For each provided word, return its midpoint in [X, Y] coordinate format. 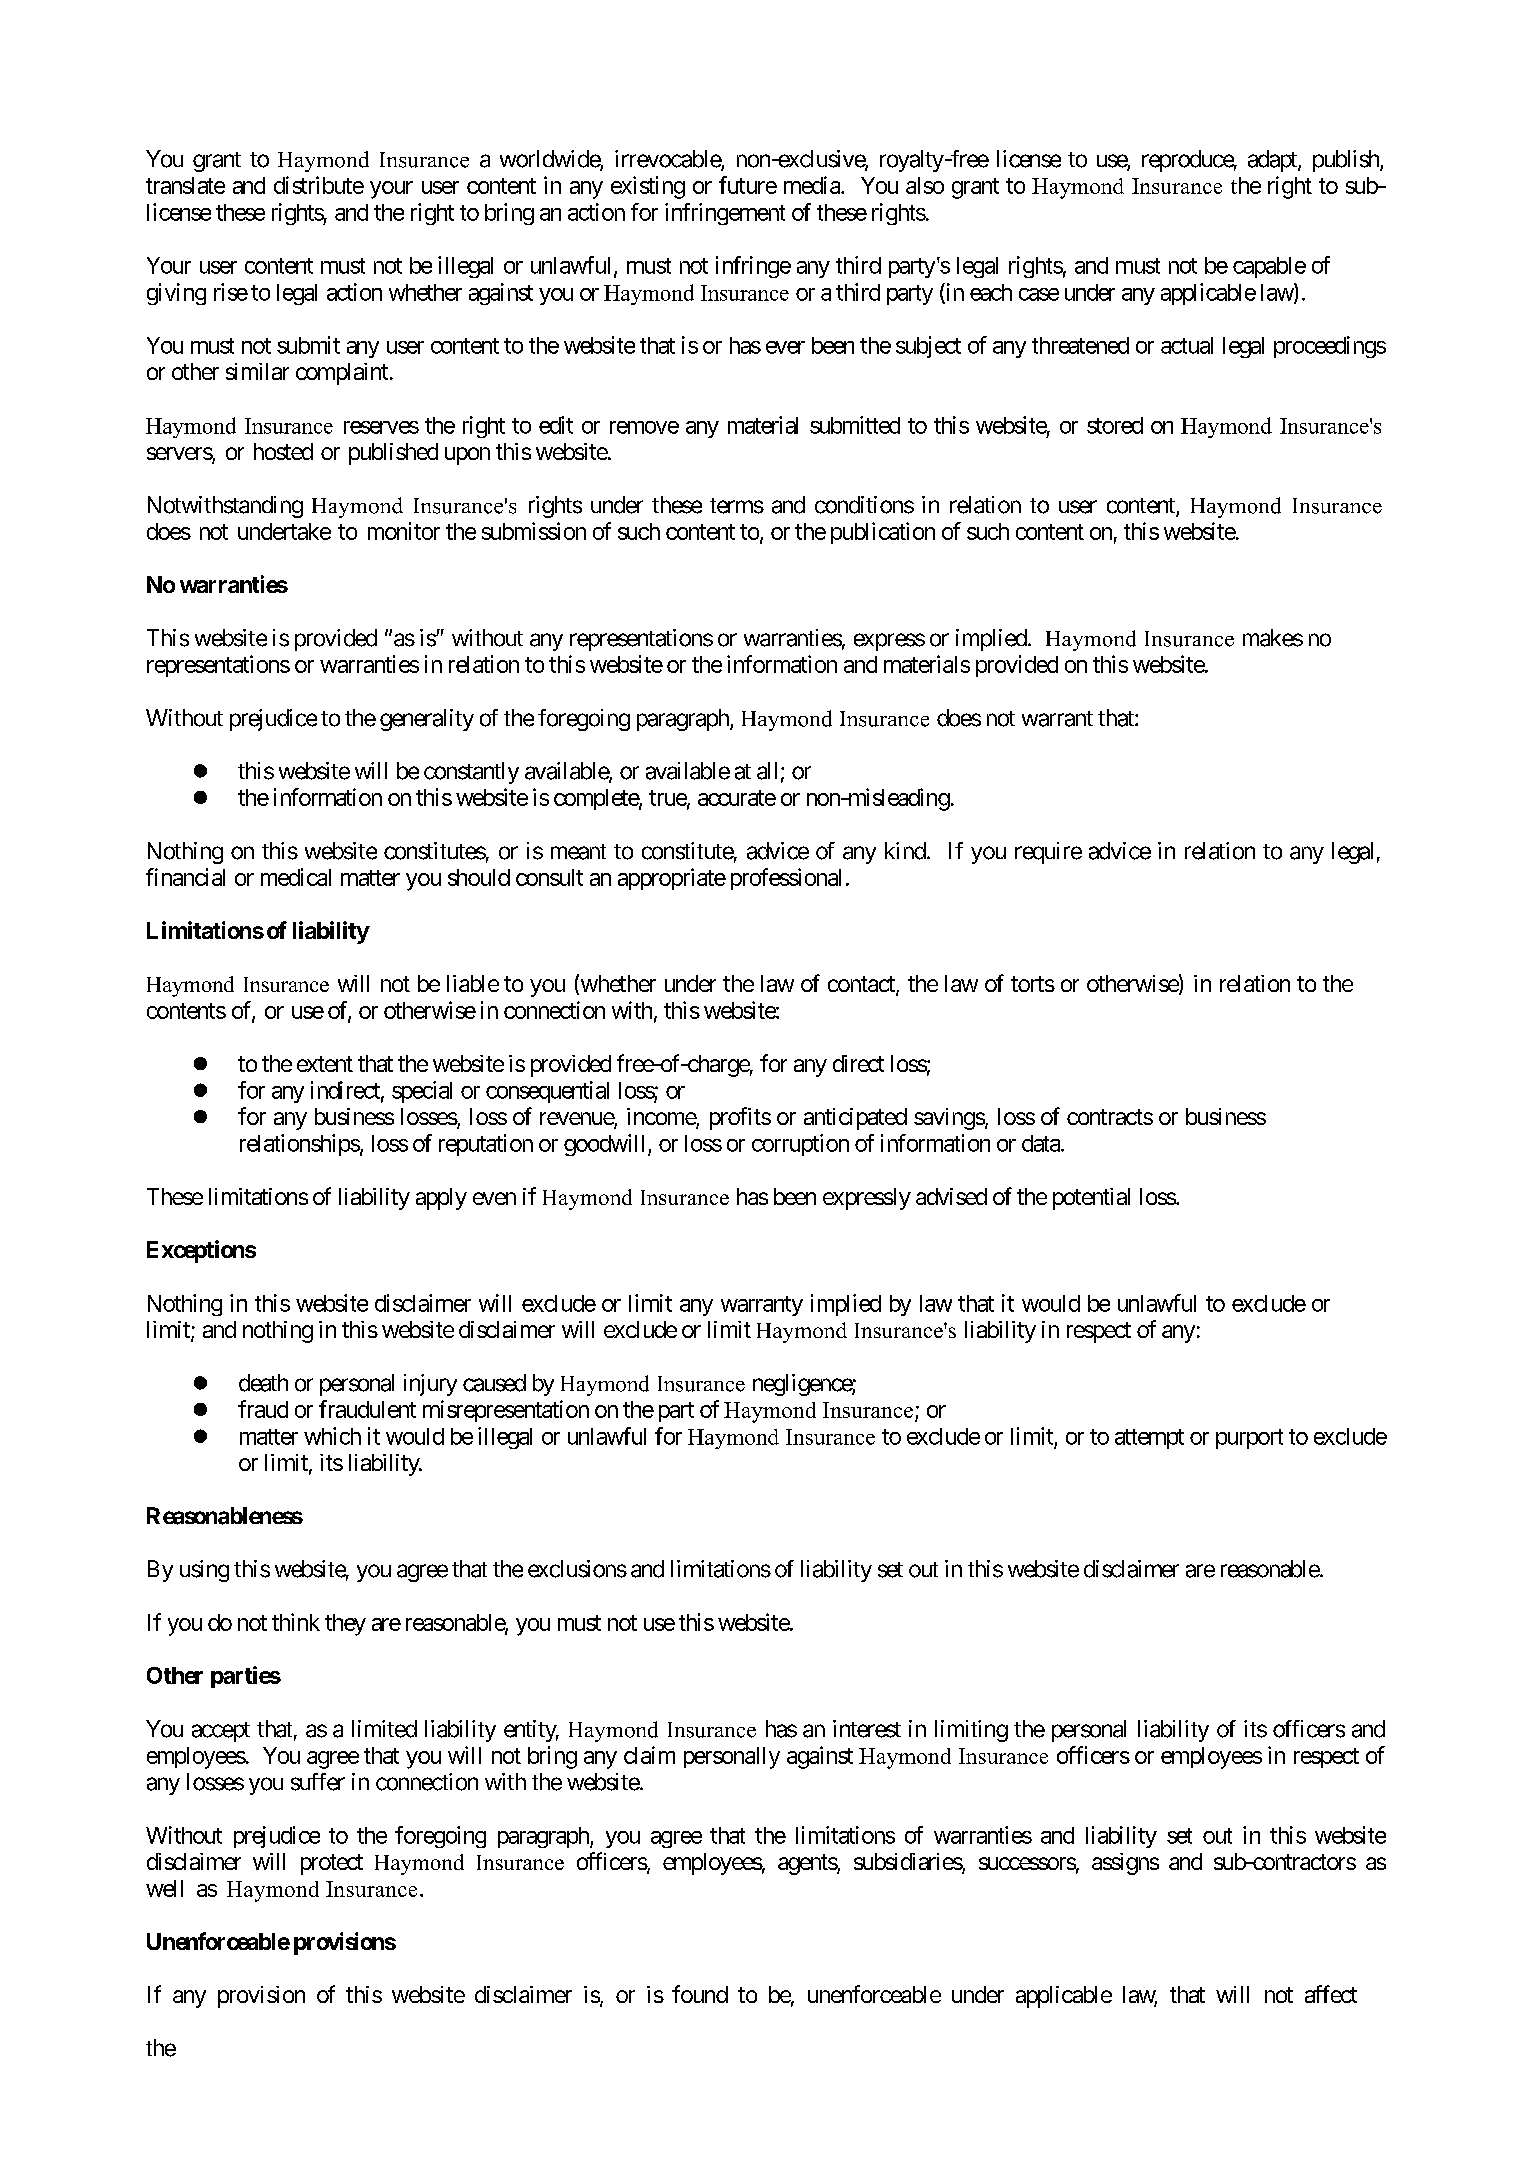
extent [325, 1064]
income [662, 1118]
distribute [319, 185]
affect [1331, 1994]
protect [332, 1864]
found [700, 1994]
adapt [1273, 161]
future [748, 185]
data [1042, 1143]
